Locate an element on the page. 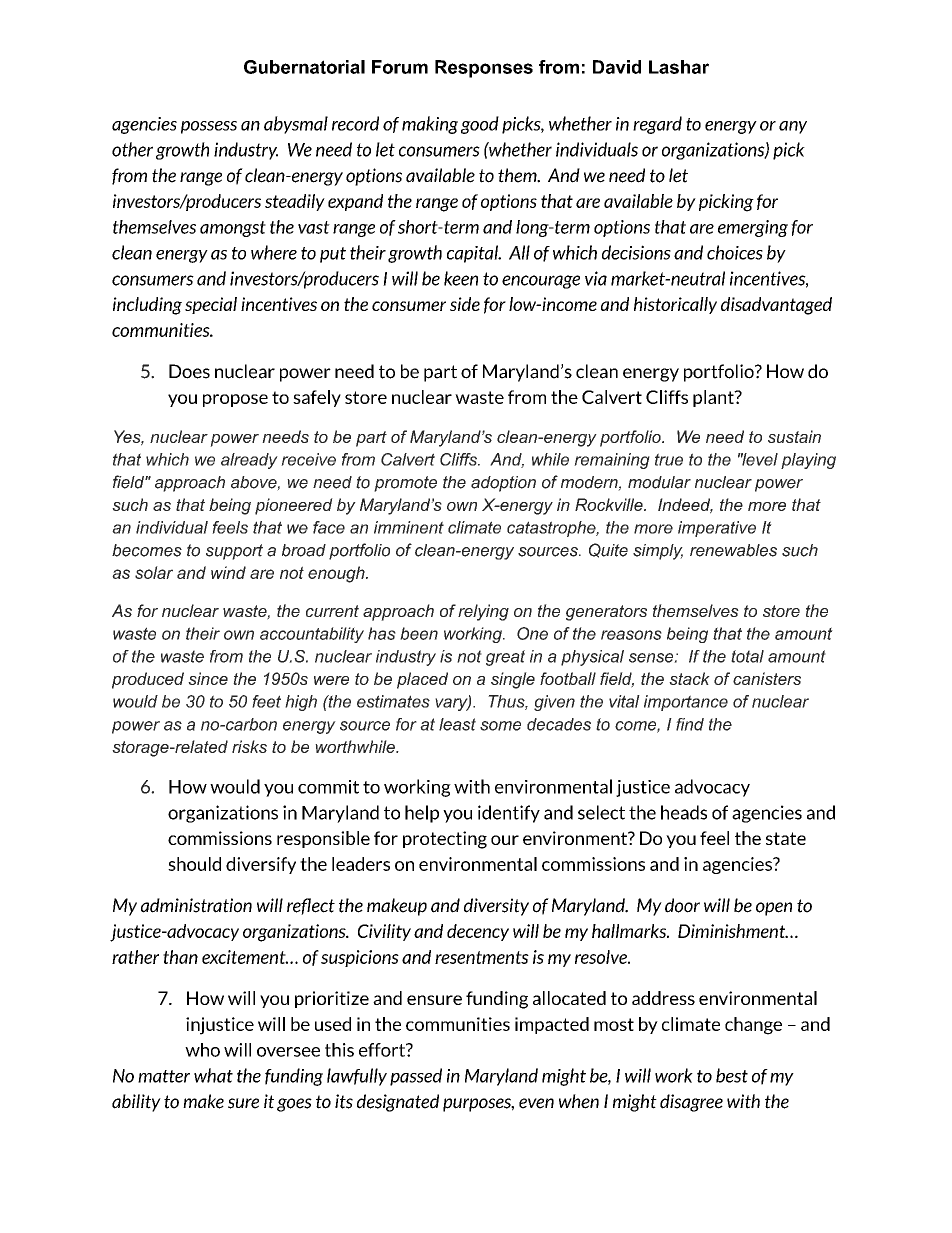  disadvantaged is located at coordinates (776, 306).
